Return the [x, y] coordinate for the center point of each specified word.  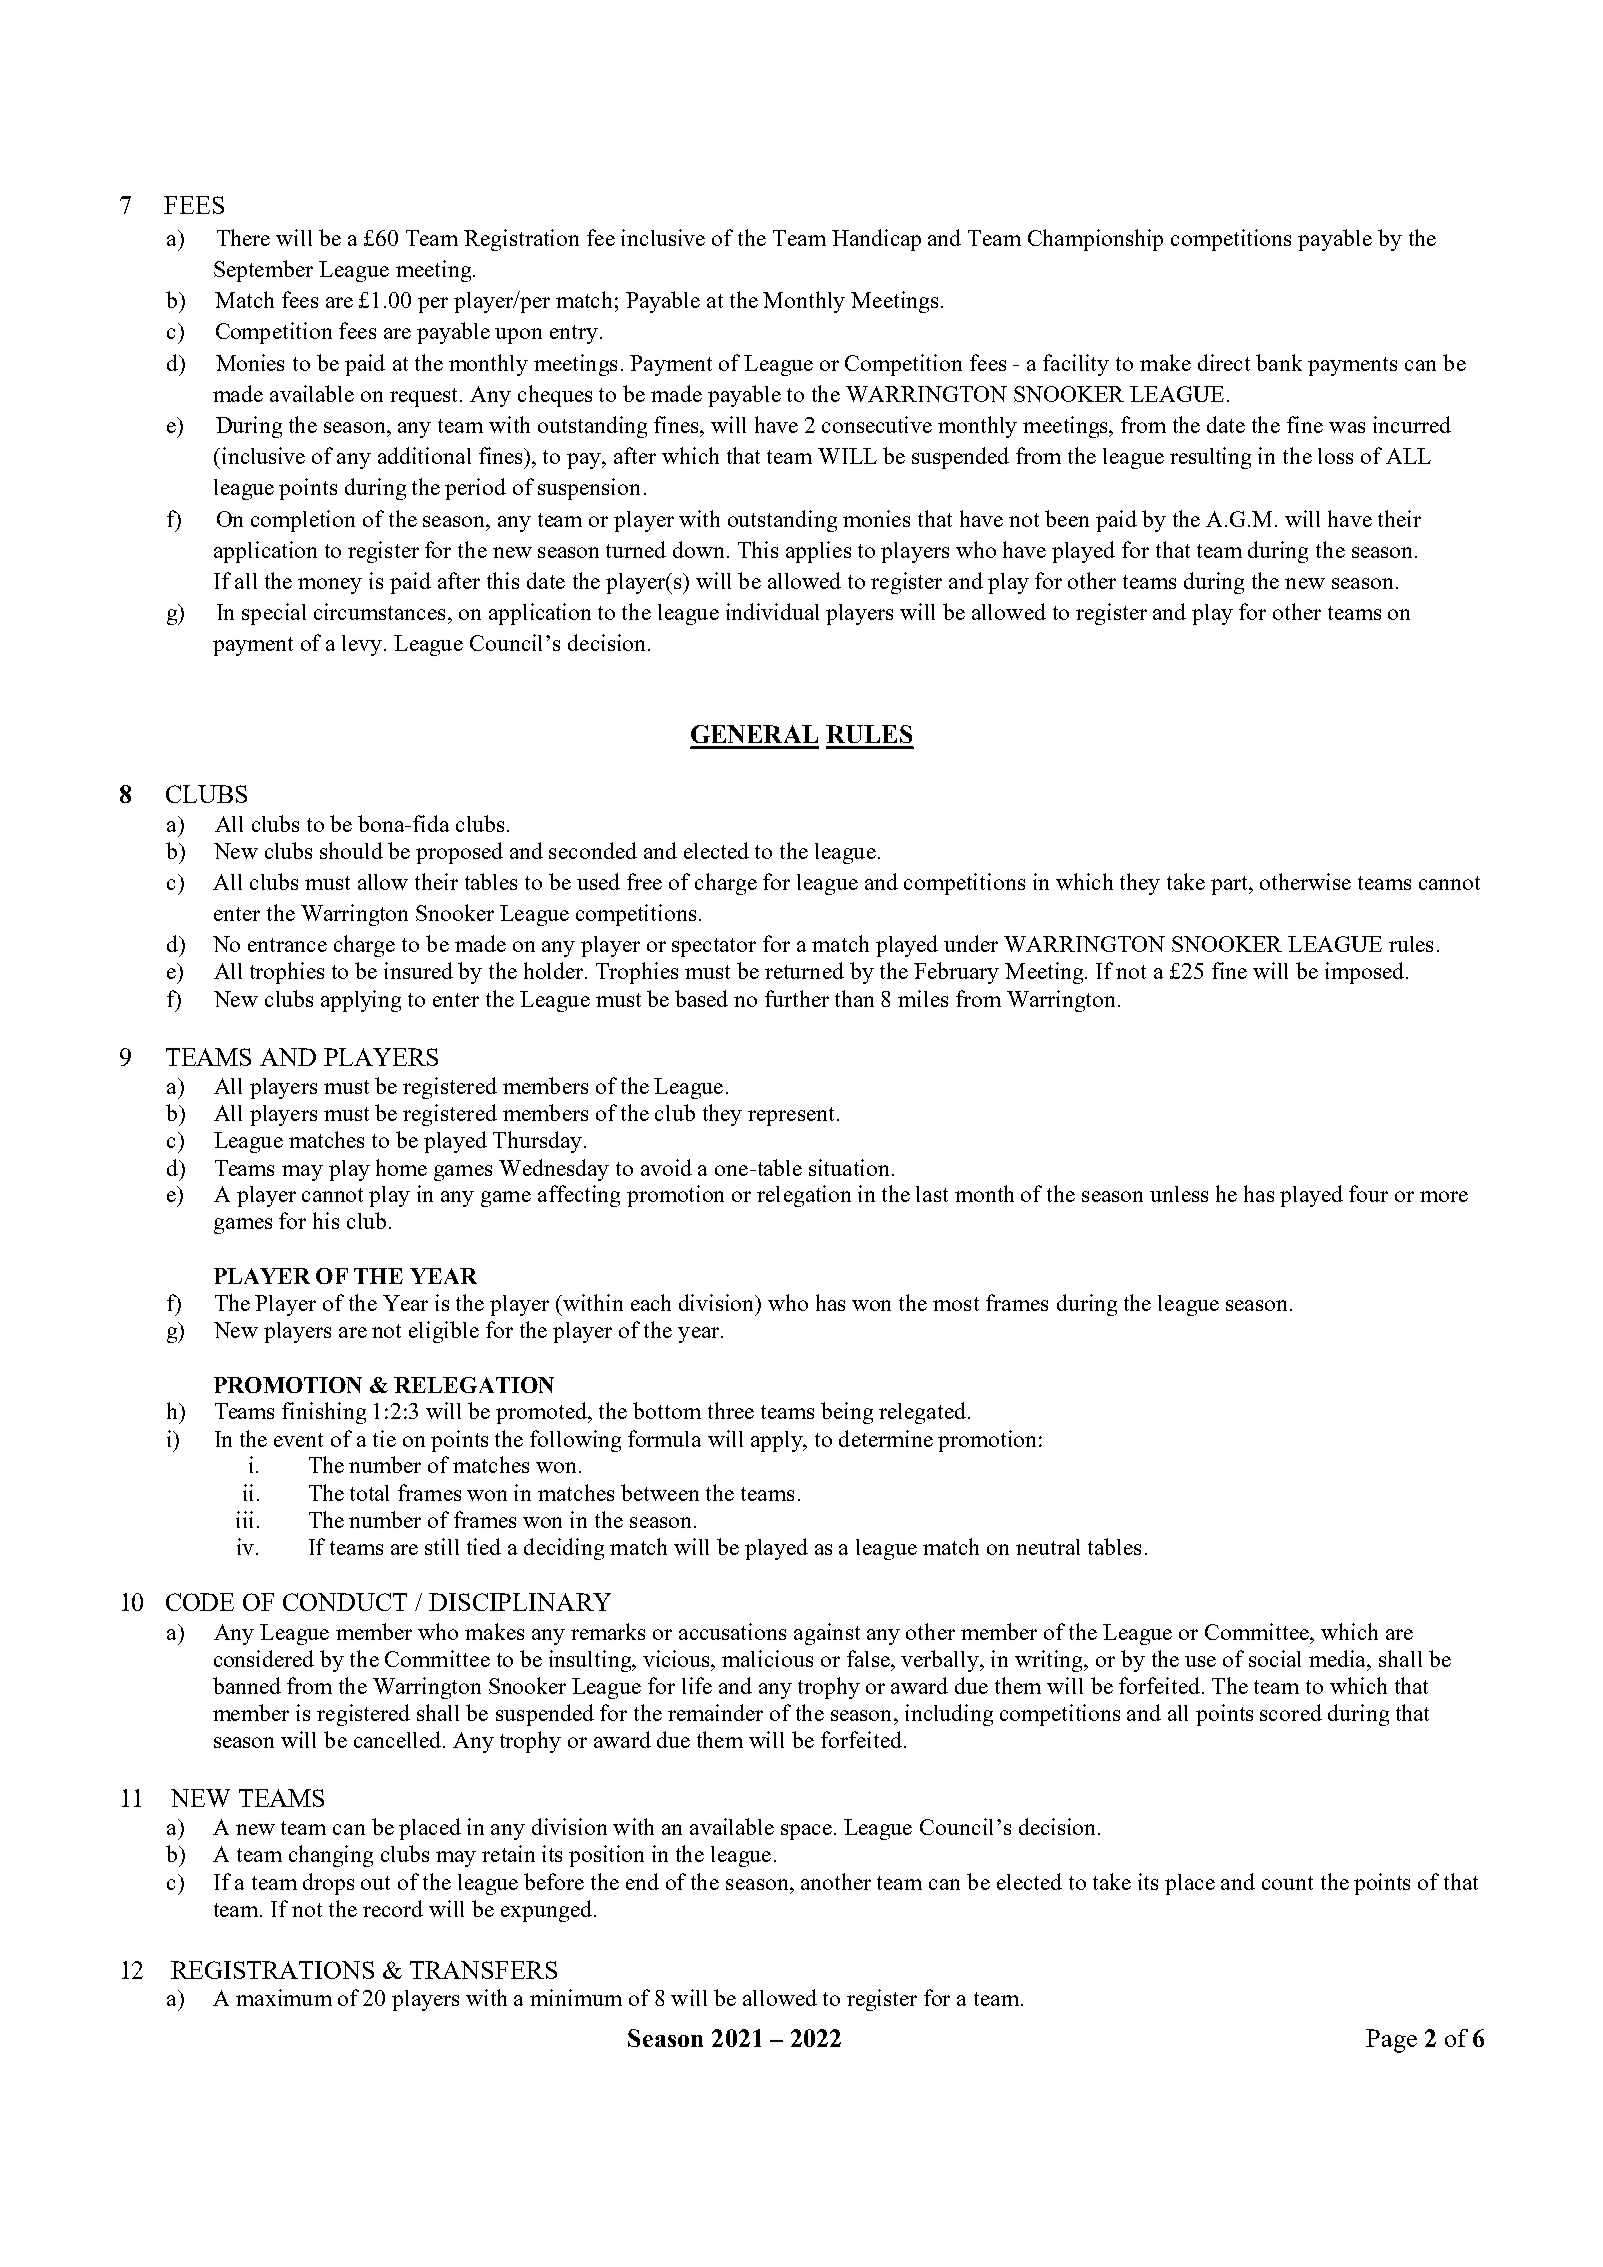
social [1275, 1658]
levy [363, 645]
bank [1279, 362]
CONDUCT [345, 1602]
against [827, 1634]
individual [772, 611]
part [1230, 885]
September [263, 271]
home [401, 1167]
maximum [284, 1997]
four [1368, 1193]
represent [791, 1116]
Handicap [876, 240]
